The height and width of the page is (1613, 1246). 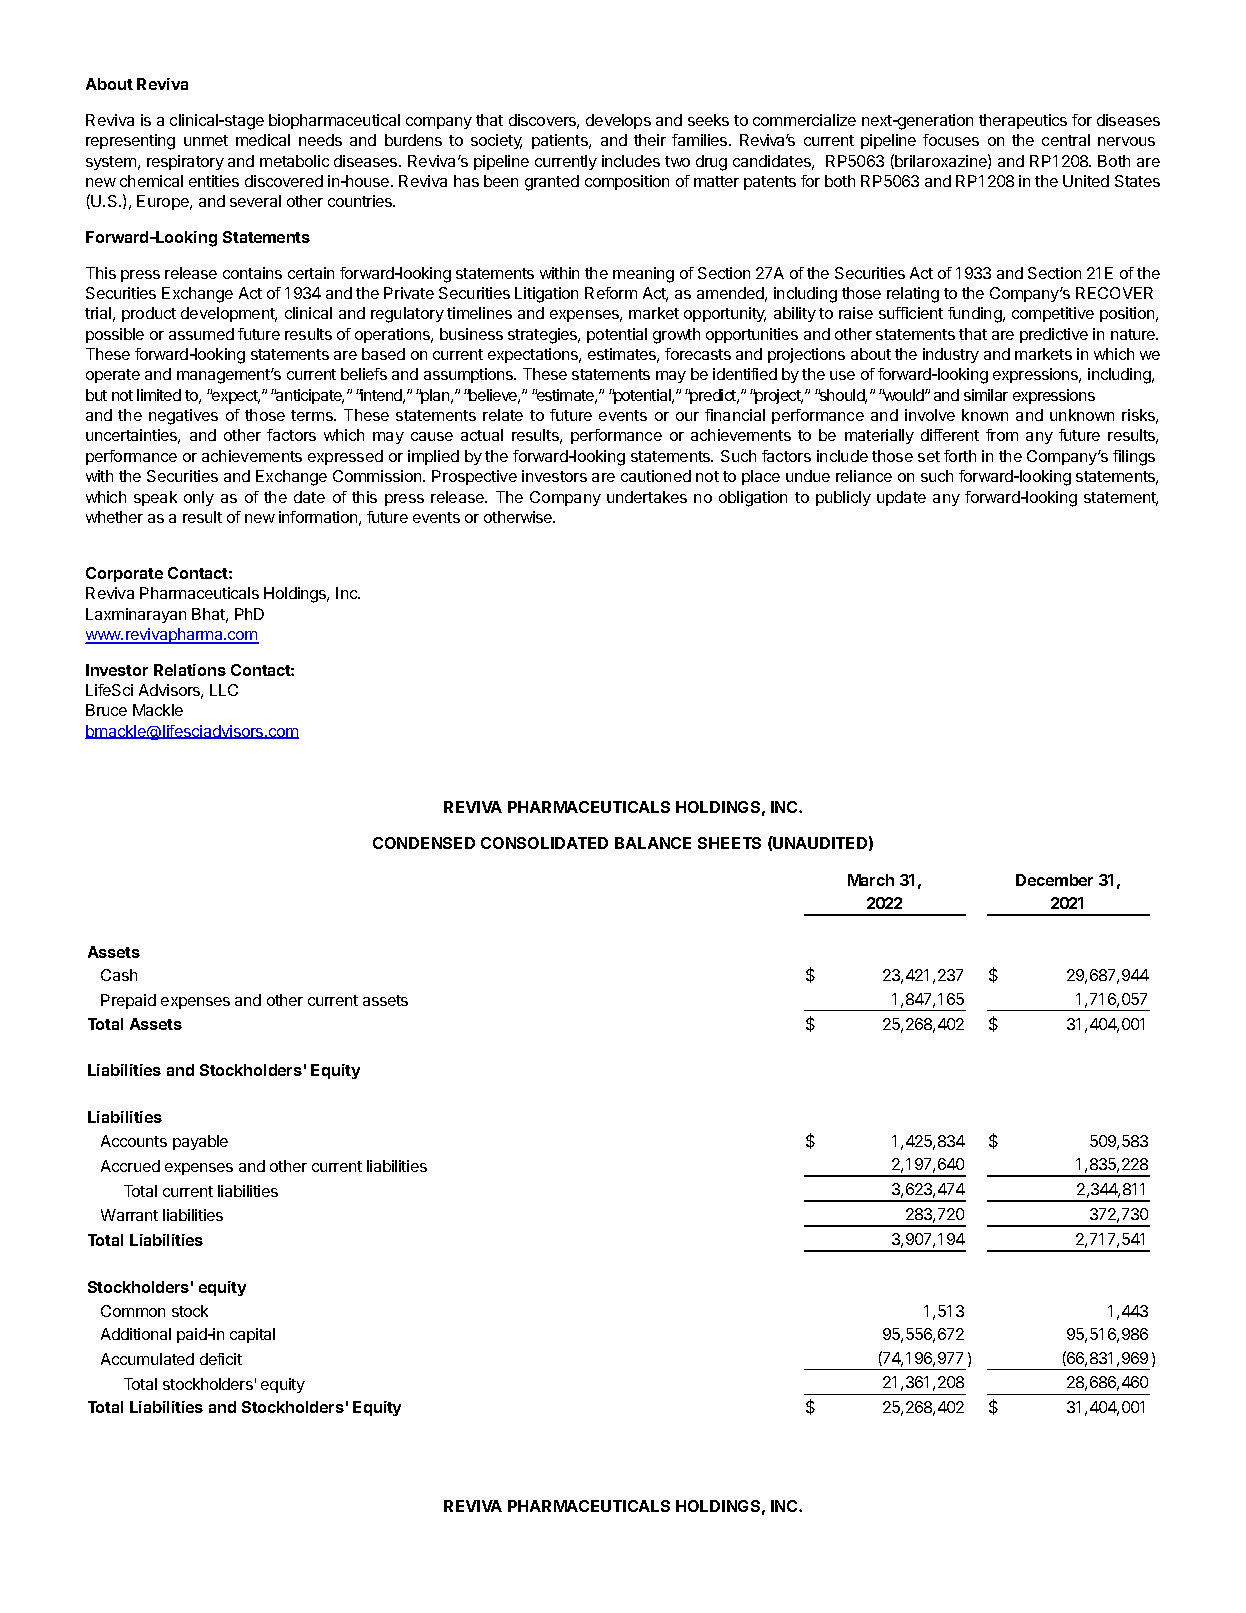 I want to click on Relations, so click(x=190, y=670).
